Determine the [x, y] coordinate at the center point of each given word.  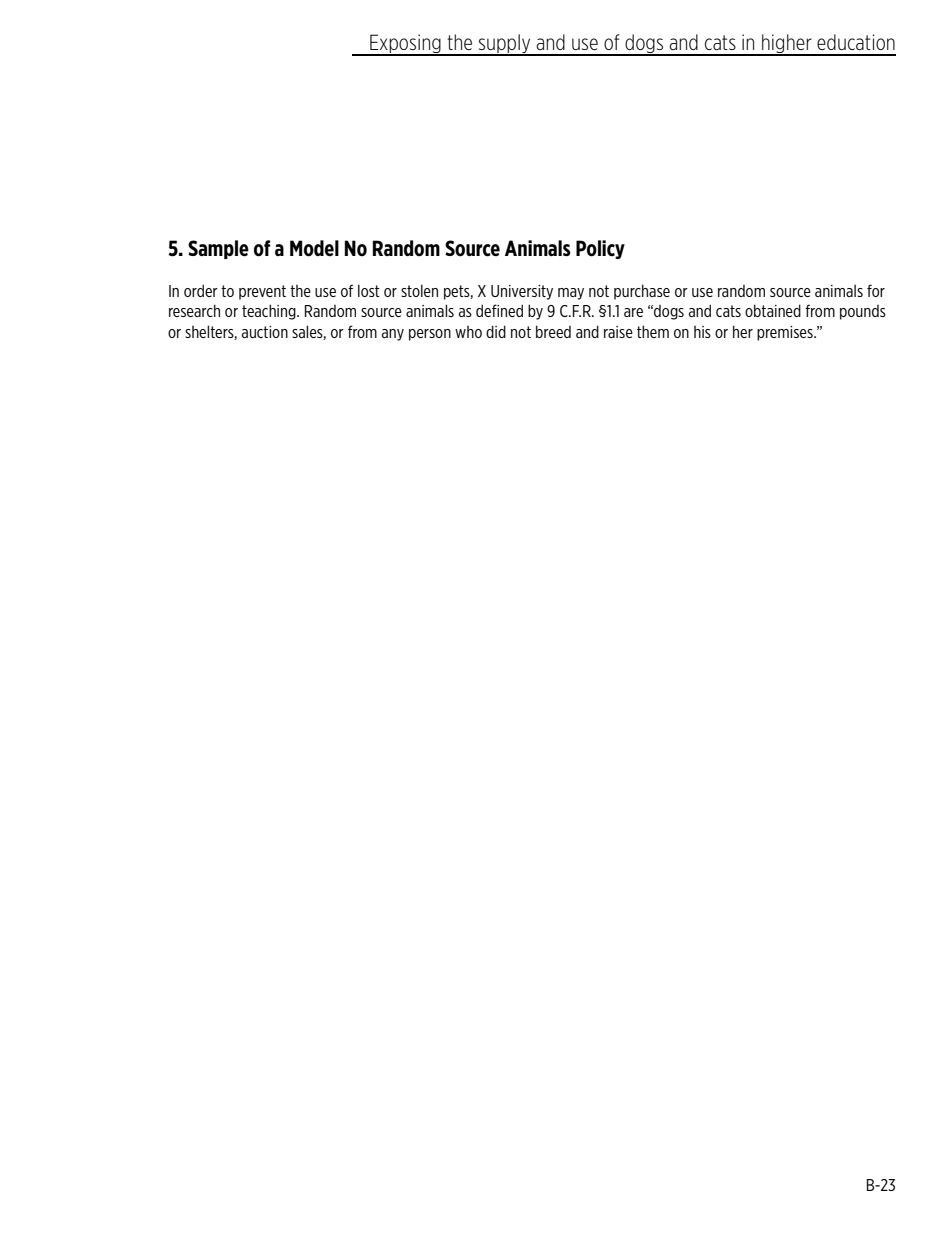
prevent [262, 292]
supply [504, 45]
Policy [600, 249]
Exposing [405, 45]
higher [787, 45]
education [856, 42]
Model [314, 248]
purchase [642, 292]
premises [786, 333]
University [522, 292]
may [571, 294]
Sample [218, 249]
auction [265, 332]
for [876, 290]
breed [553, 331]
